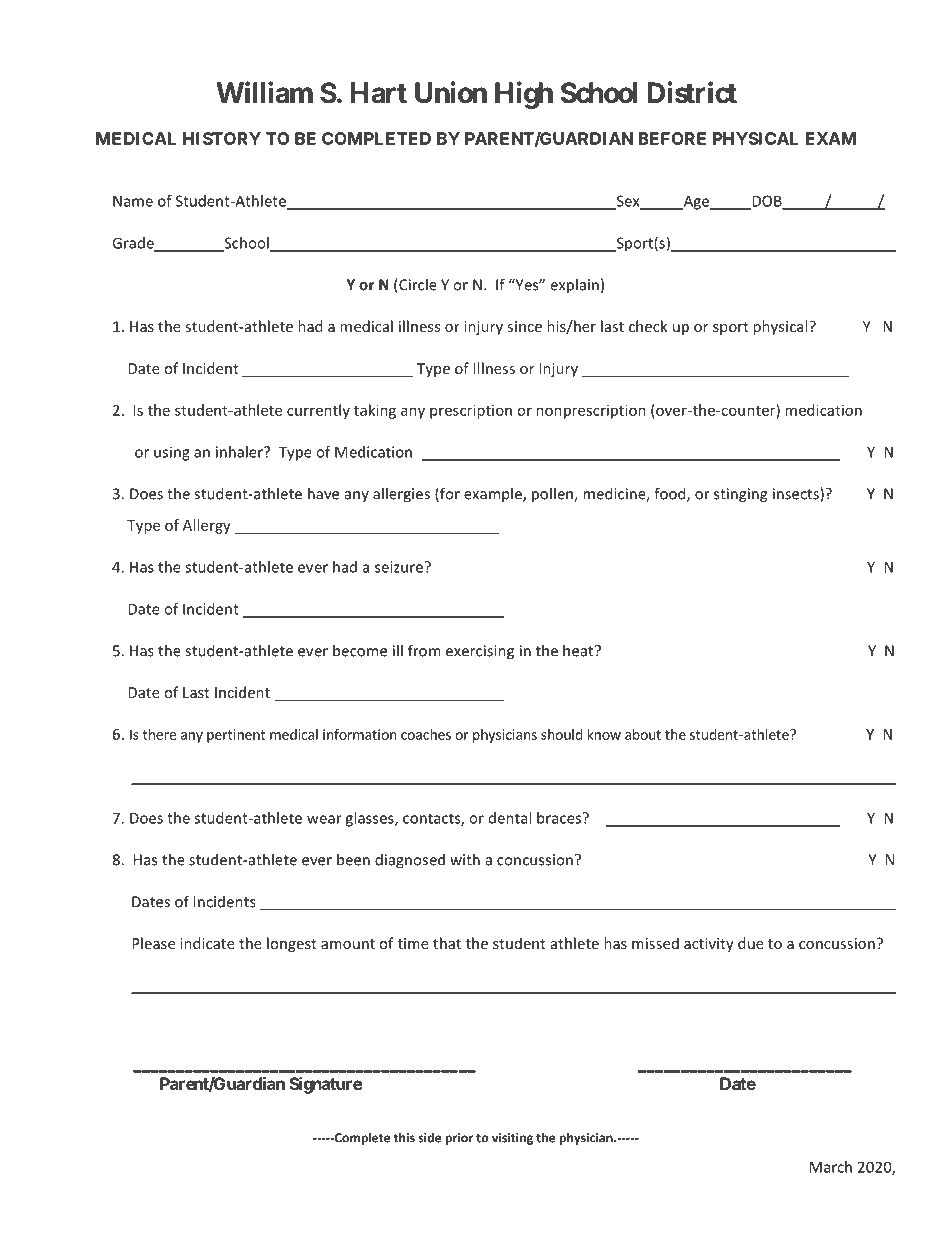  I want to click on this, so click(404, 1137).
